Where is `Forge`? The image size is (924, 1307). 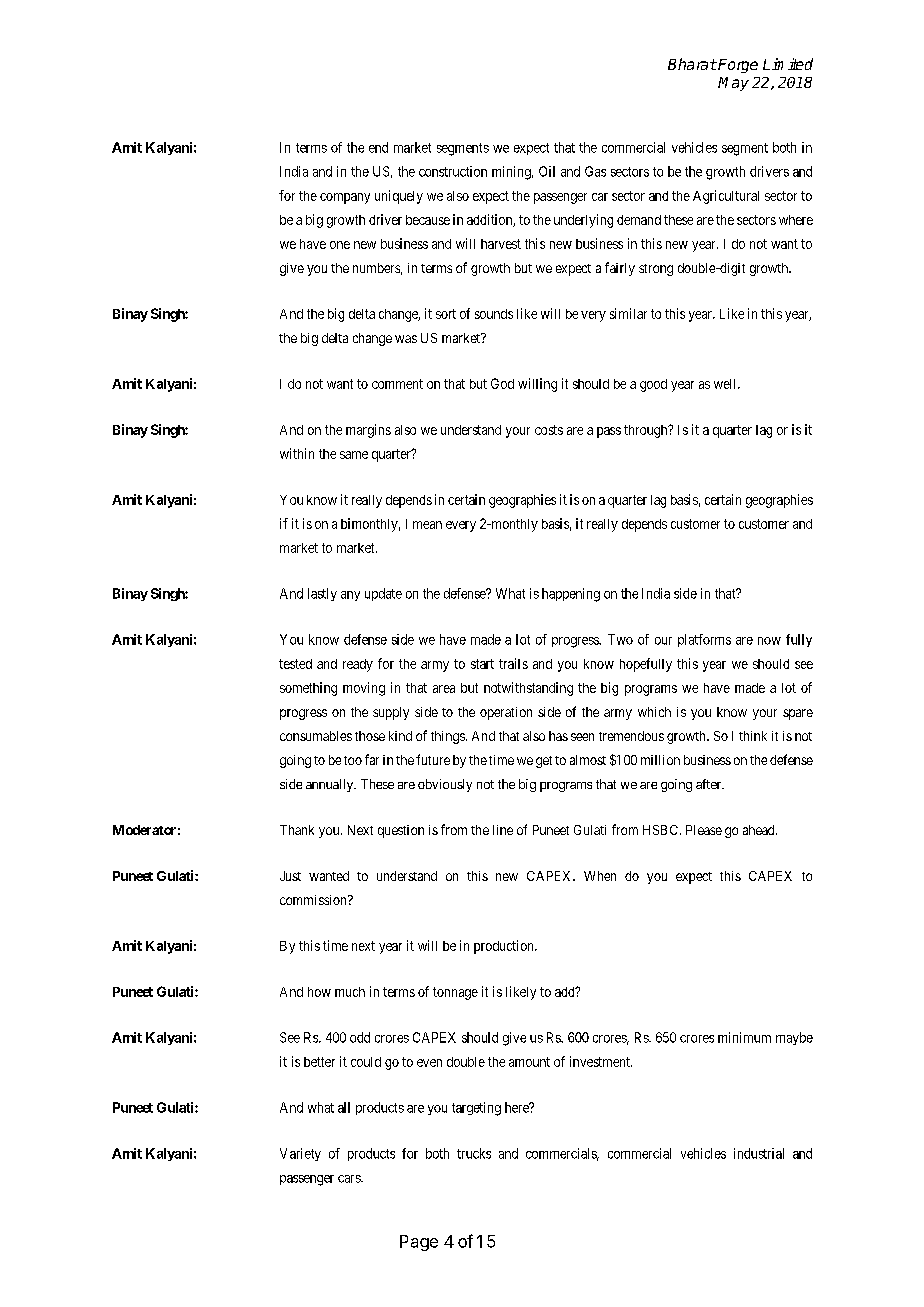 Forge is located at coordinates (737, 66).
